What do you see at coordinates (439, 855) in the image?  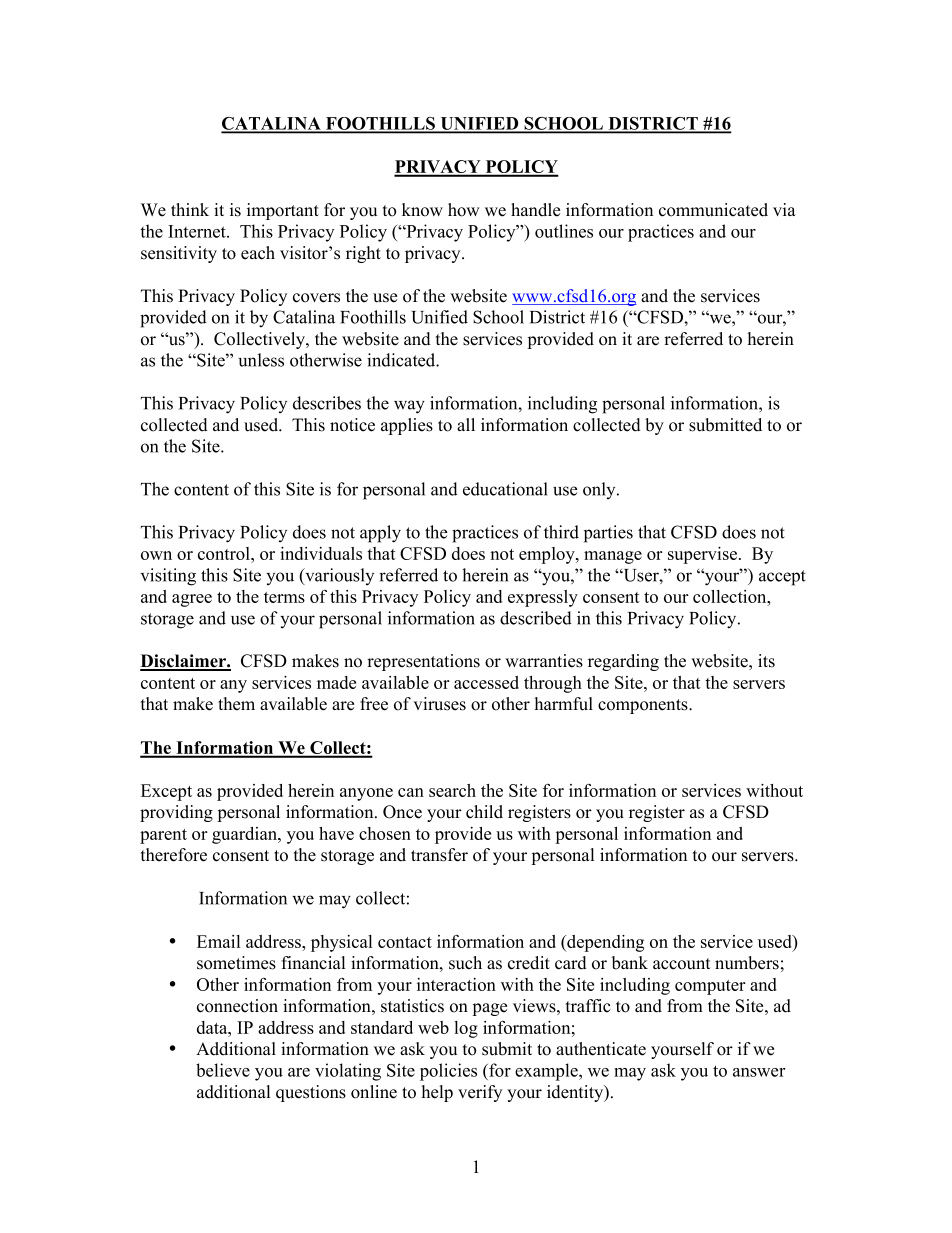 I see `transfer` at bounding box center [439, 855].
